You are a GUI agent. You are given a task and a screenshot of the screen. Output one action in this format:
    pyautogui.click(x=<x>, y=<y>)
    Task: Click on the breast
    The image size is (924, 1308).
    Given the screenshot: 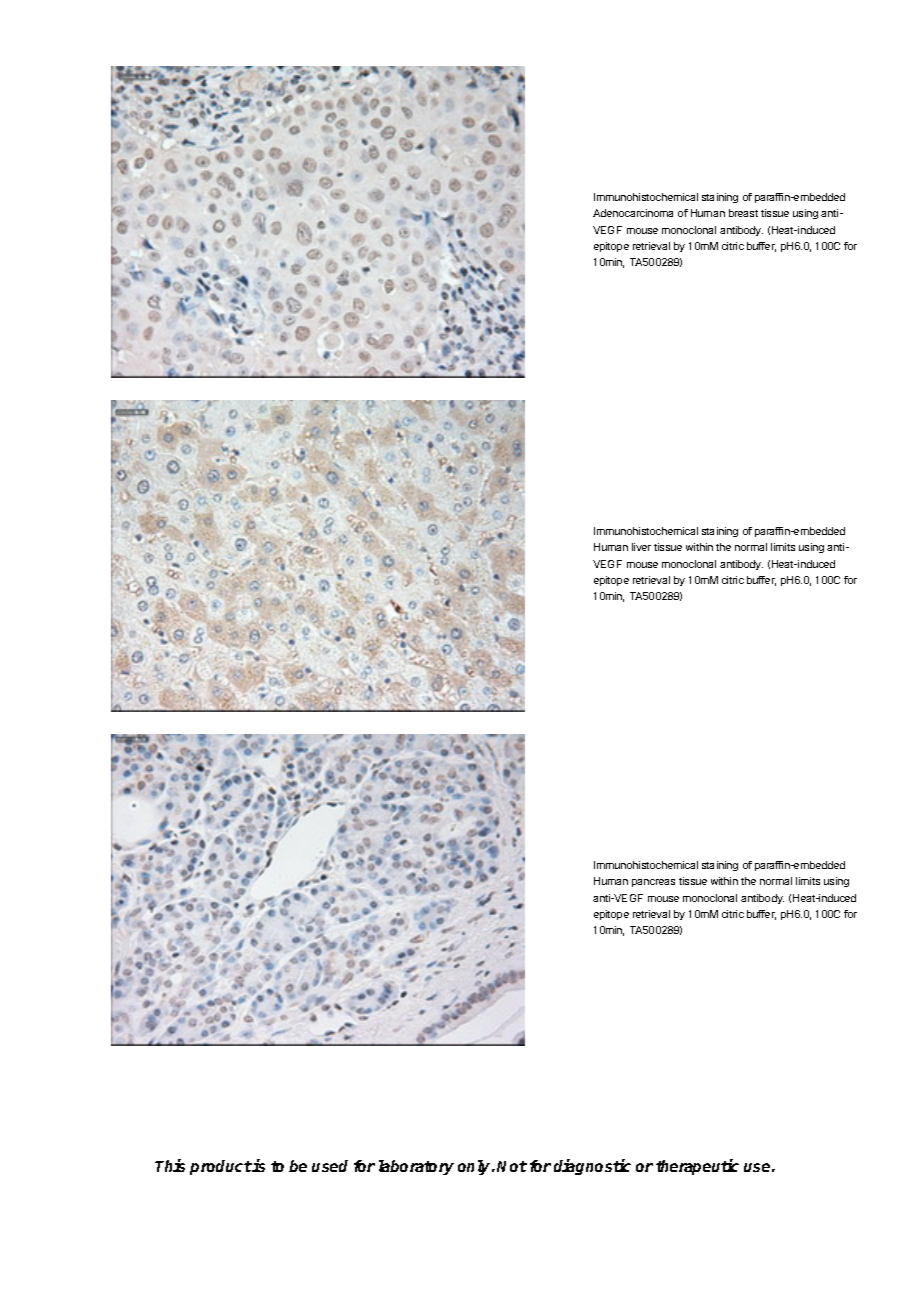 What is the action you would take?
    pyautogui.click(x=743, y=213)
